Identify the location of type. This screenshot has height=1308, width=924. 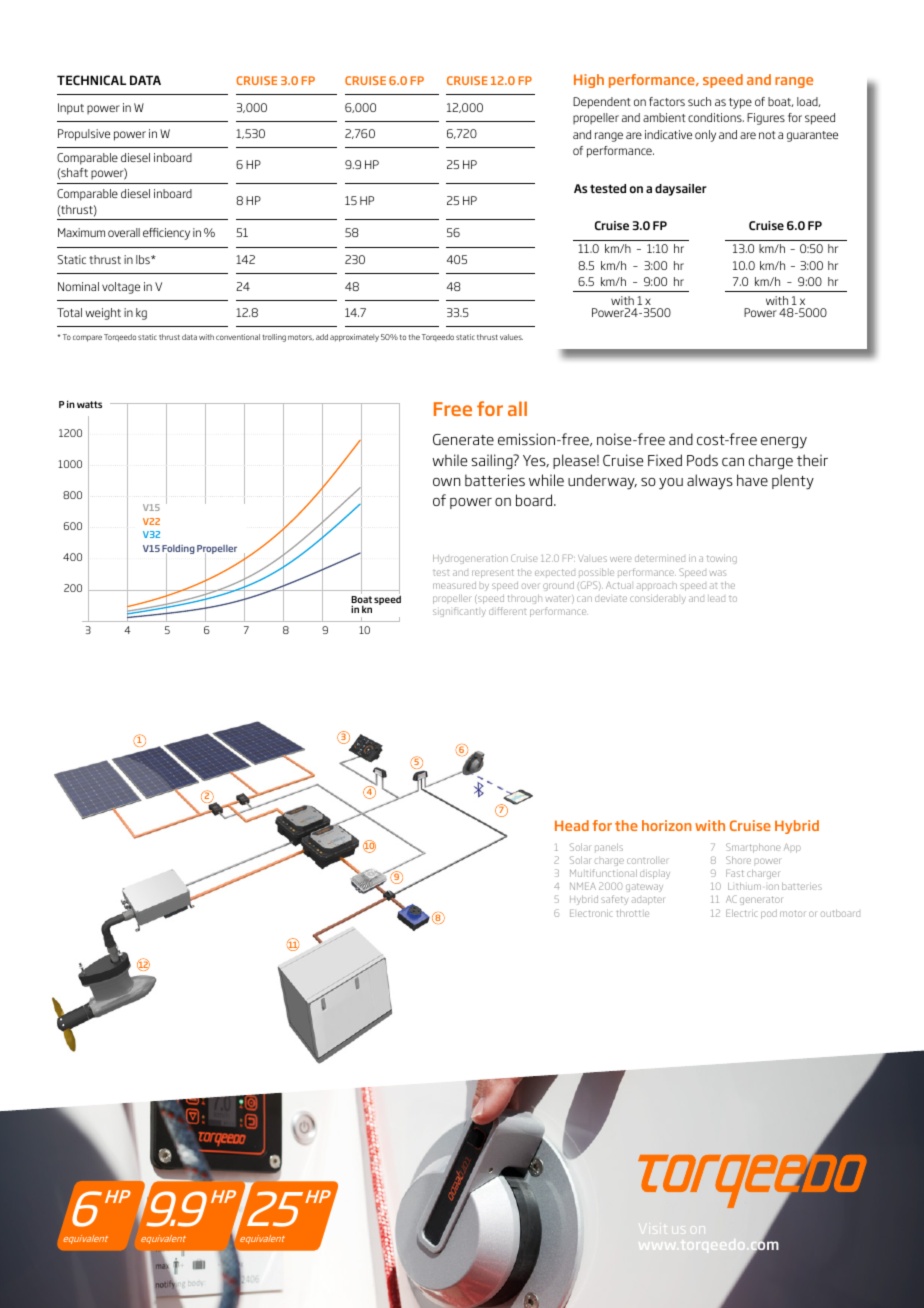
(740, 103).
